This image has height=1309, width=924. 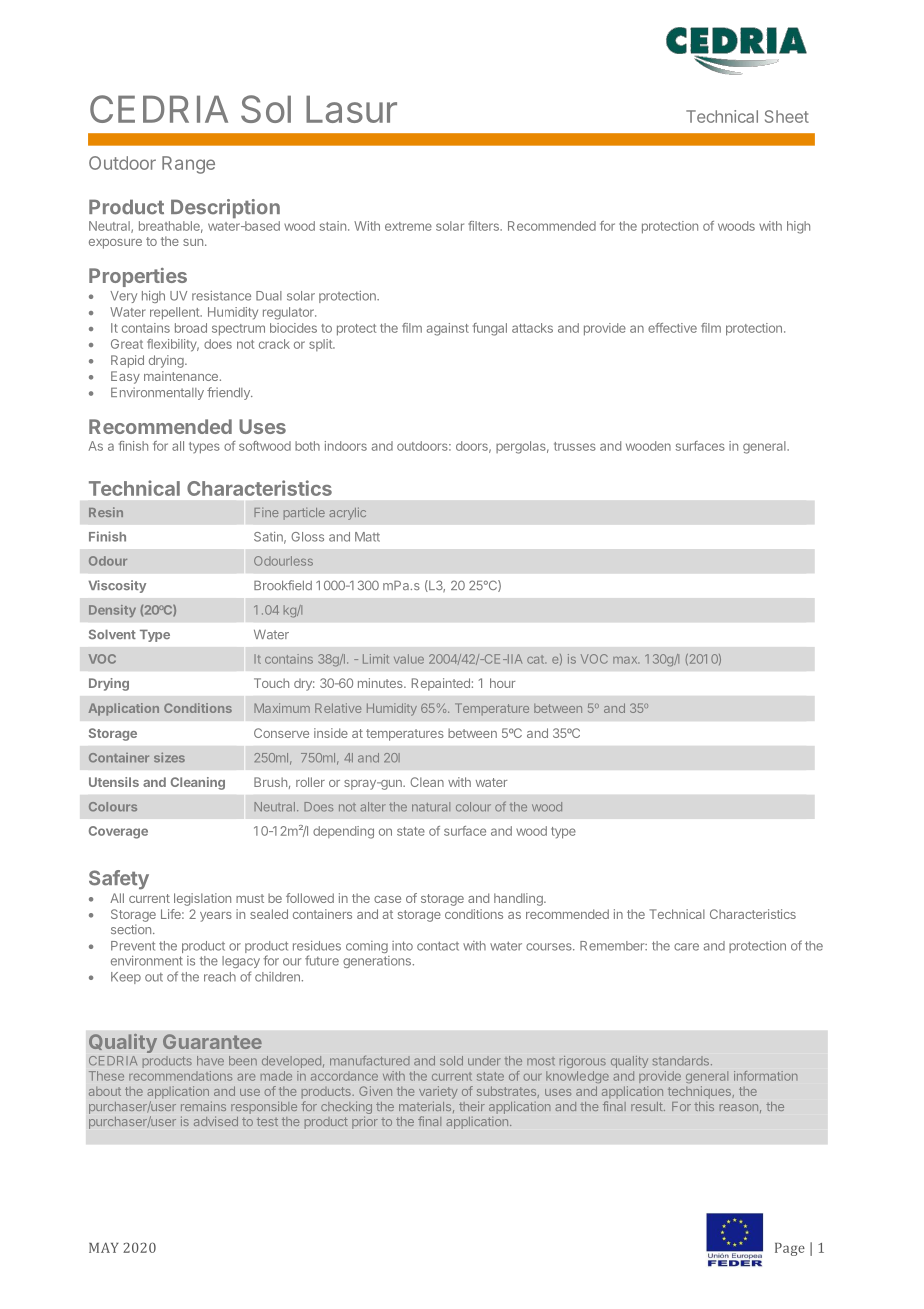 What do you see at coordinates (188, 165) in the image?
I see `Range` at bounding box center [188, 165].
